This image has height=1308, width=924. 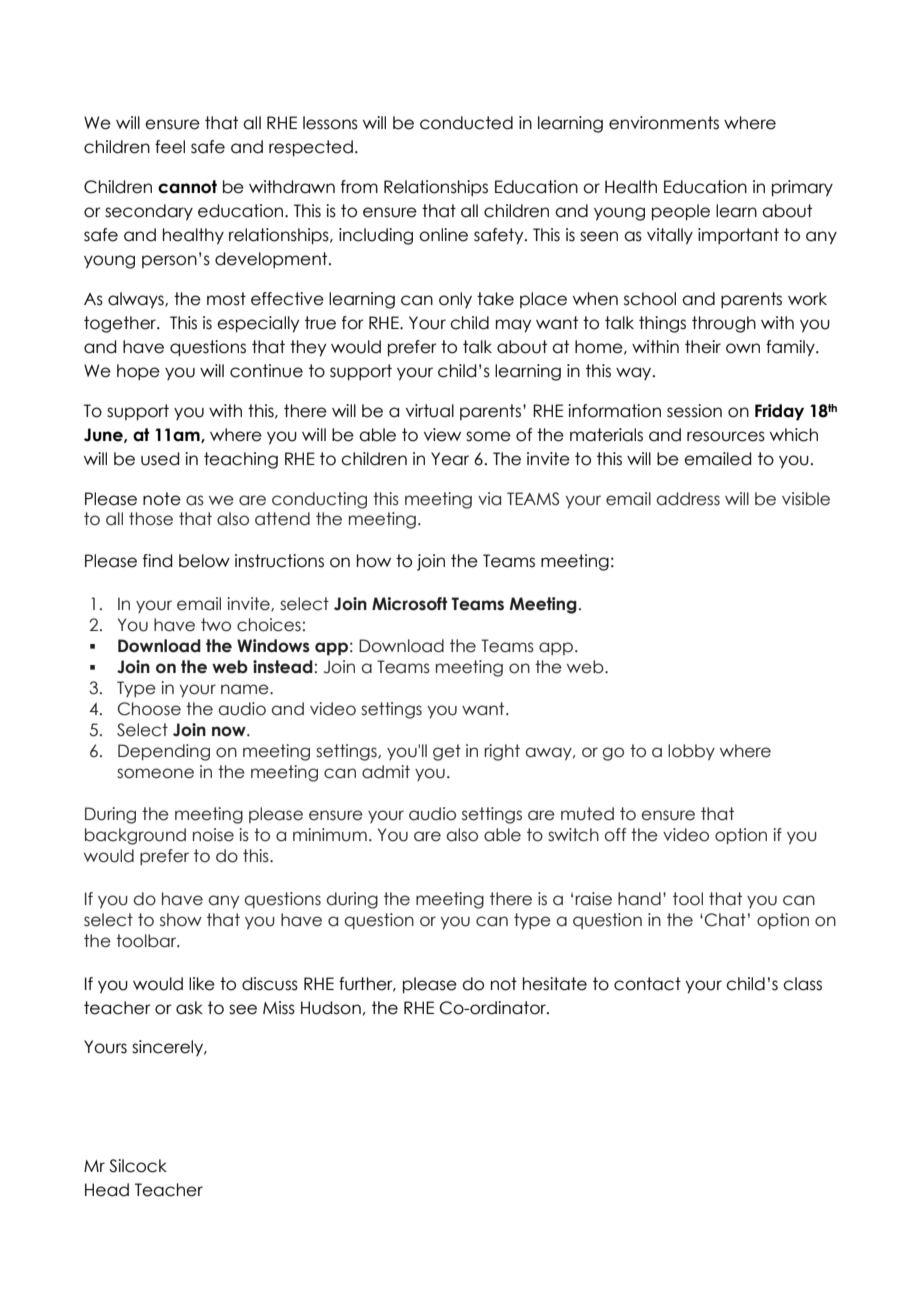 I want to click on raise, so click(x=593, y=899).
